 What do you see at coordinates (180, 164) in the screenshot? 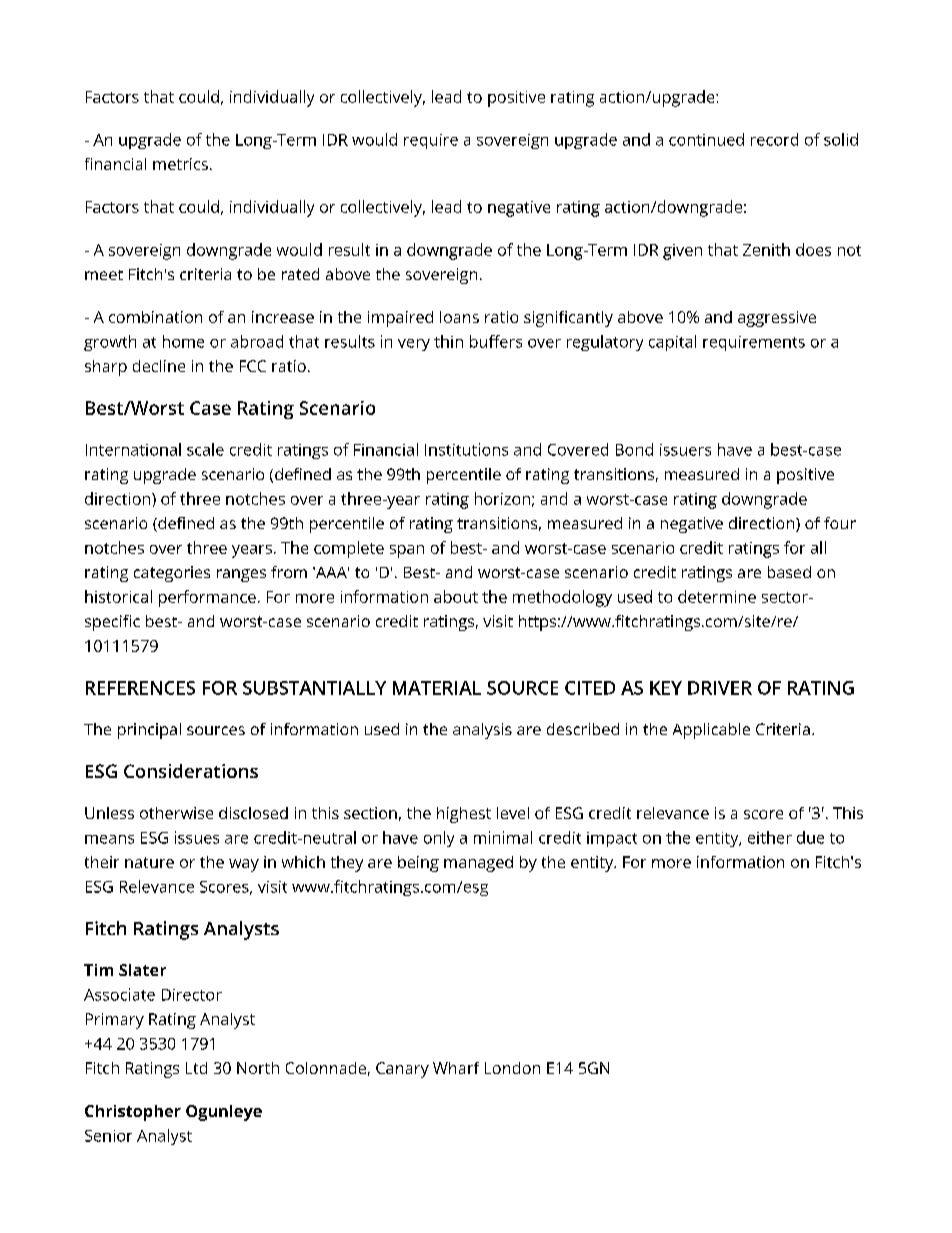
I see `metrics` at bounding box center [180, 164].
